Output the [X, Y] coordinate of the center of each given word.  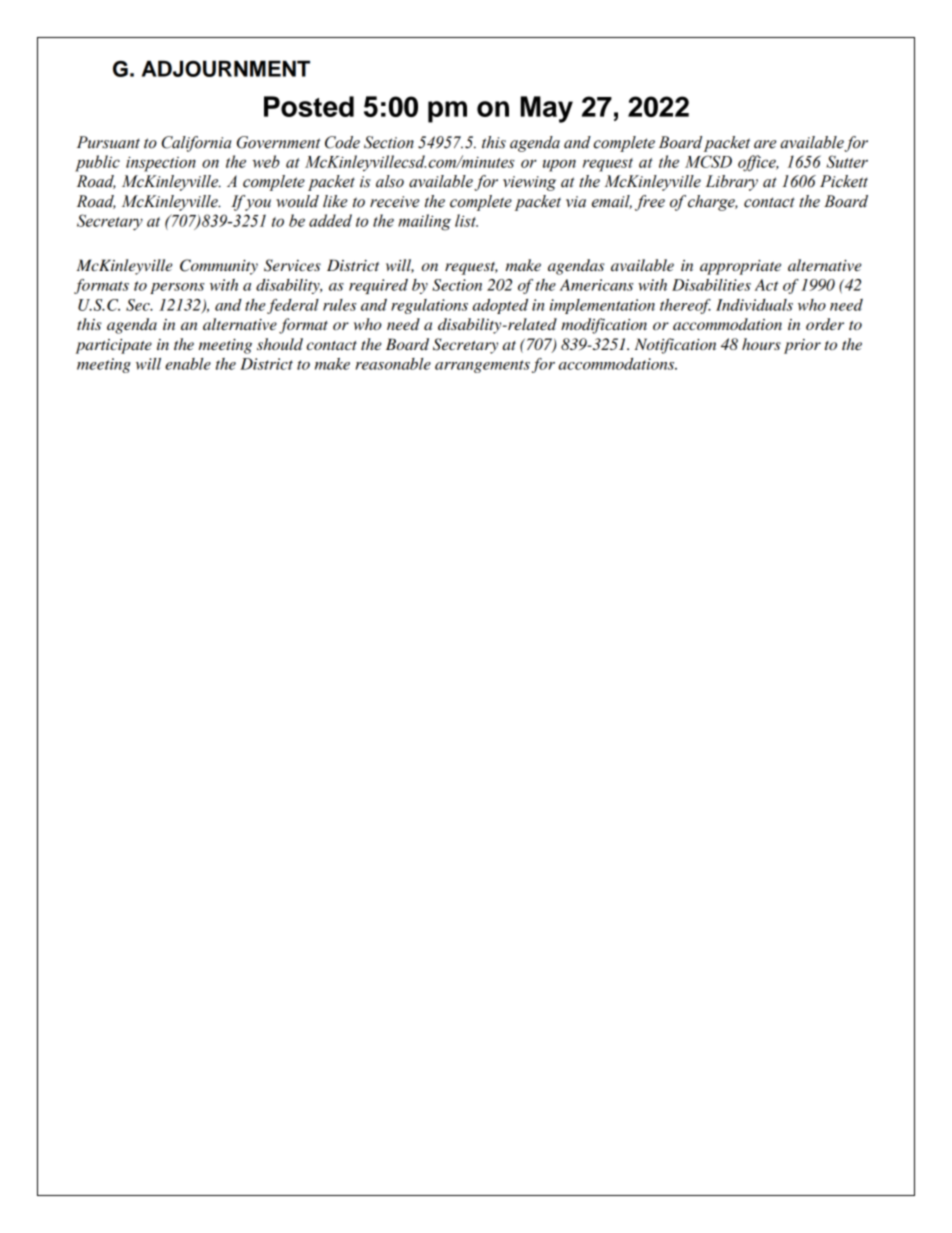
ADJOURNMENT [226, 68]
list [466, 220]
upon [559, 165]
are [765, 144]
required [378, 286]
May [546, 109]
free [650, 203]
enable [188, 364]
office [758, 163]
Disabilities [711, 285]
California [197, 144]
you [258, 205]
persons [177, 288]
